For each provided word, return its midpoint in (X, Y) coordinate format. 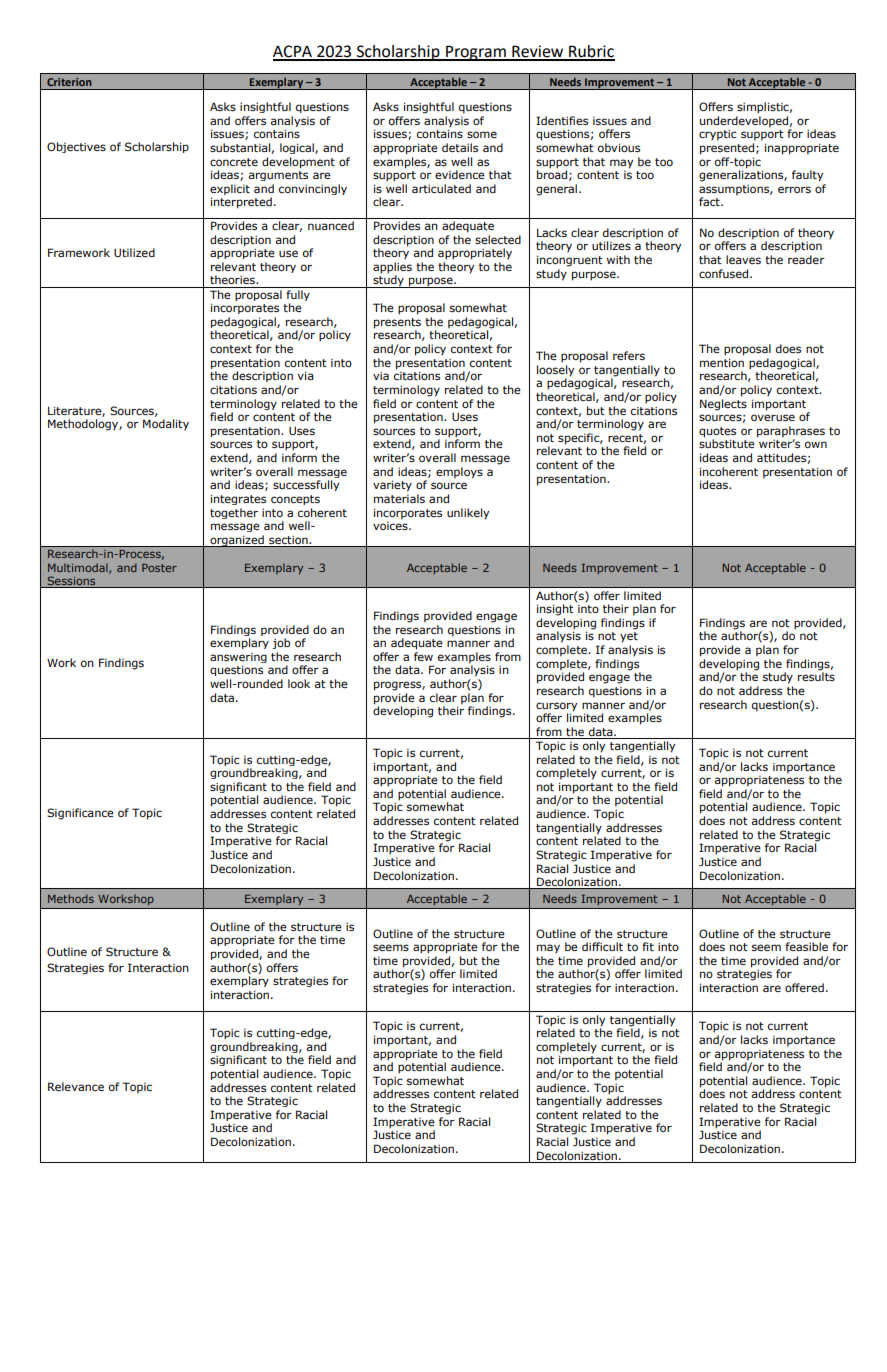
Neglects (723, 405)
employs (459, 473)
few (423, 656)
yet (629, 637)
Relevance (76, 1086)
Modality (166, 425)
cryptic (718, 135)
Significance (80, 814)
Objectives (76, 147)
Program (476, 53)
